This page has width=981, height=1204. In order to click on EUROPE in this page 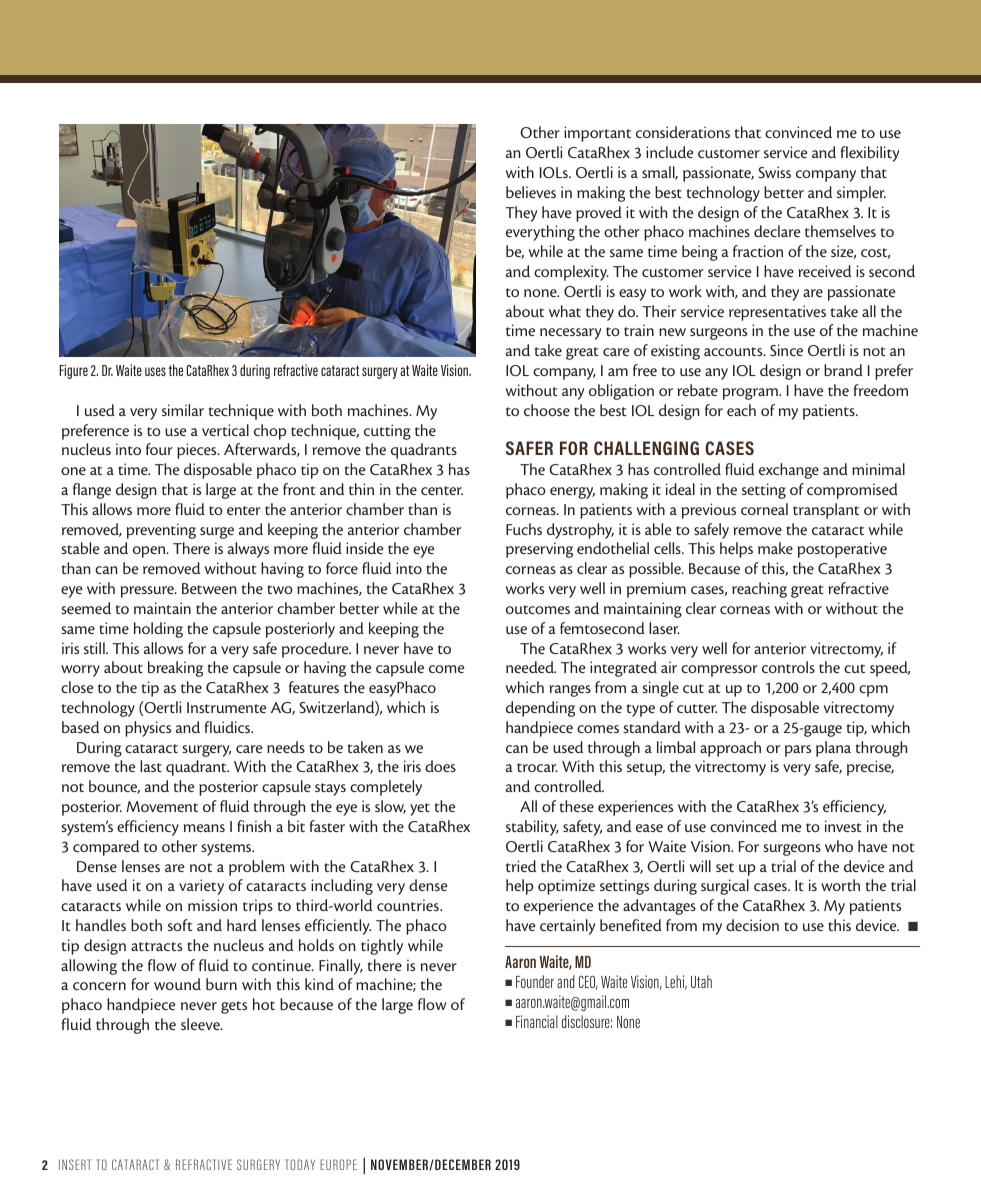, I will do `click(338, 1164)`.
